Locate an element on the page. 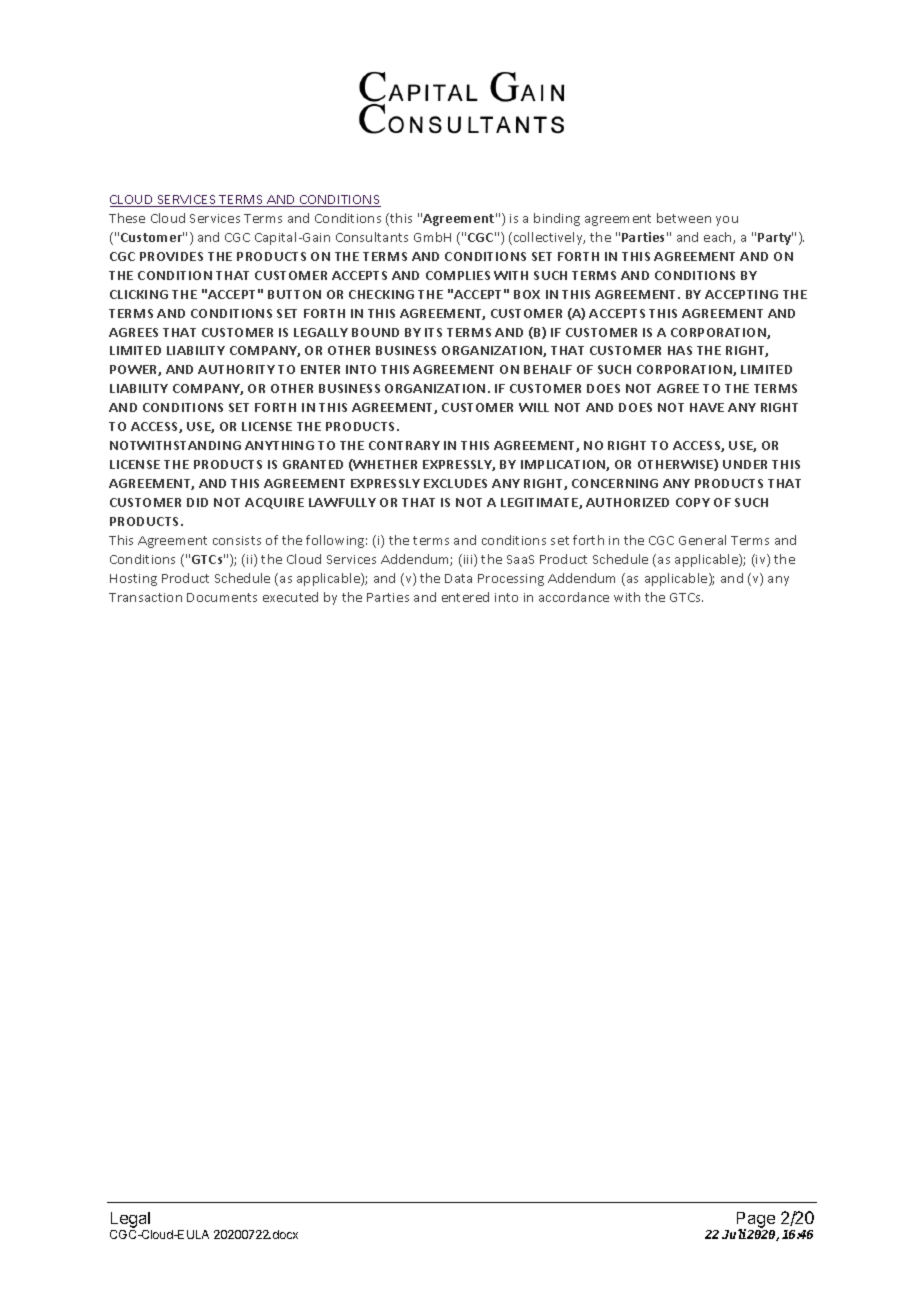 This image has height=1308, width=924. Transaction is located at coordinates (145, 597).
